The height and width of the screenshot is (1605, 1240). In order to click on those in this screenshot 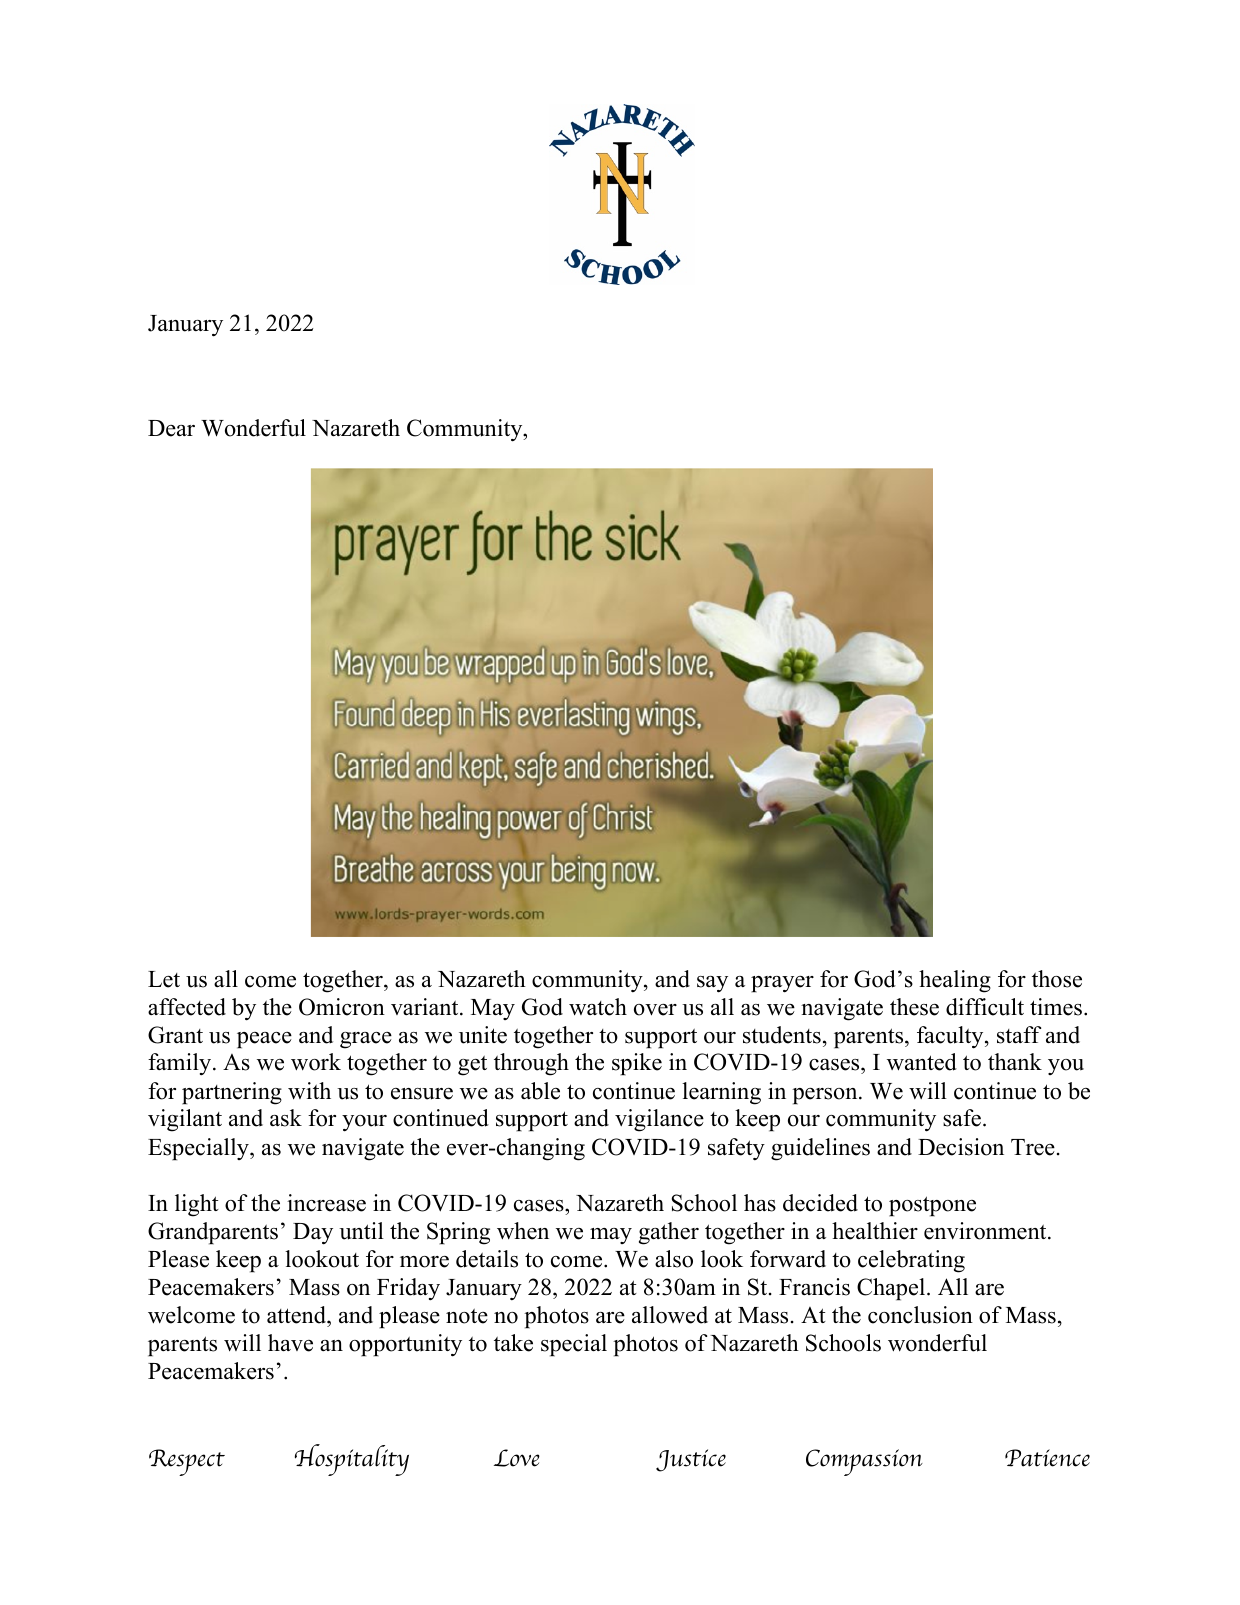, I will do `click(1057, 979)`.
